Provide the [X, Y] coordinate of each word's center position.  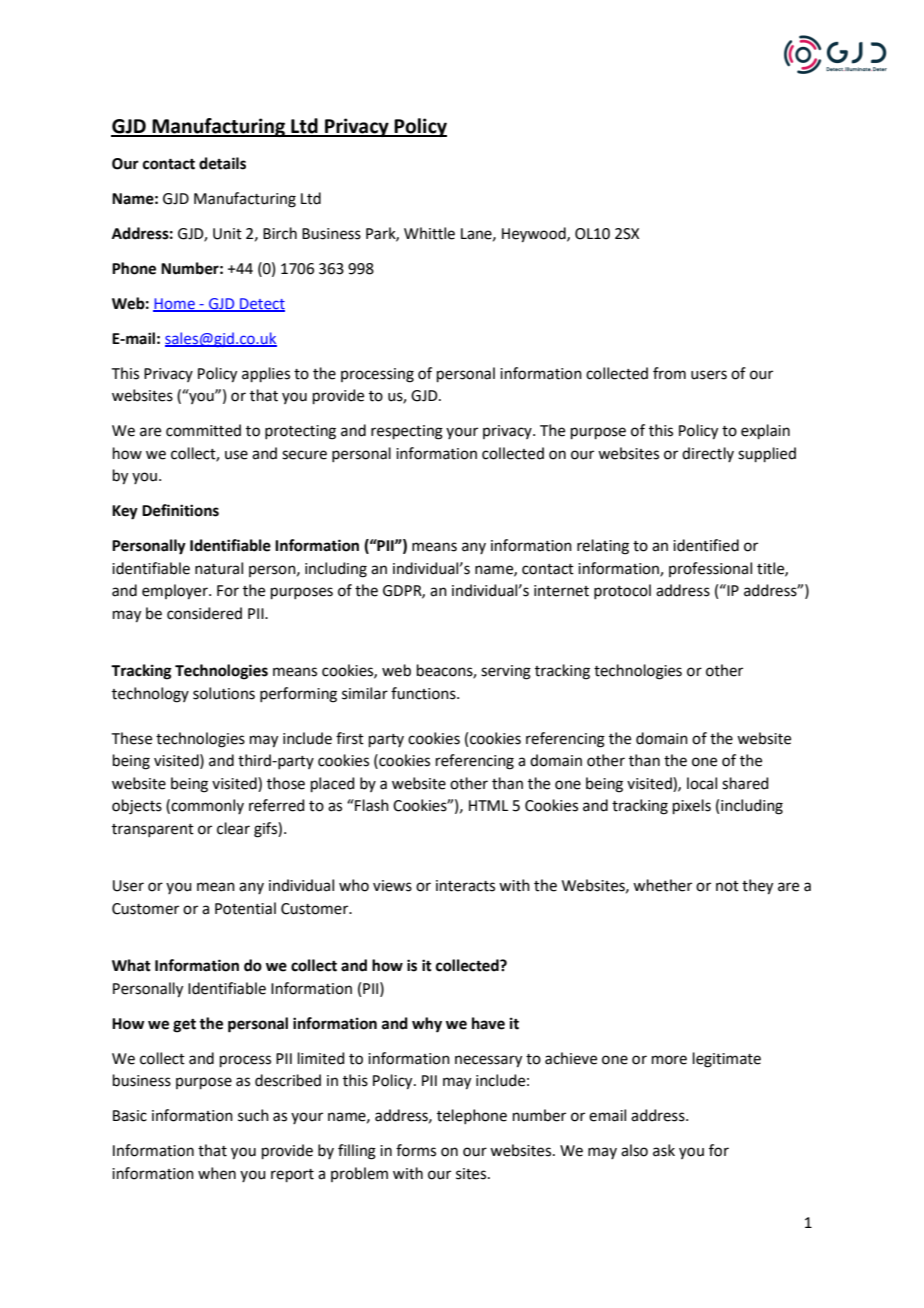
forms [416, 1150]
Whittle [429, 233]
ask [664, 1150]
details [222, 163]
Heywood [535, 235]
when [217, 1173]
